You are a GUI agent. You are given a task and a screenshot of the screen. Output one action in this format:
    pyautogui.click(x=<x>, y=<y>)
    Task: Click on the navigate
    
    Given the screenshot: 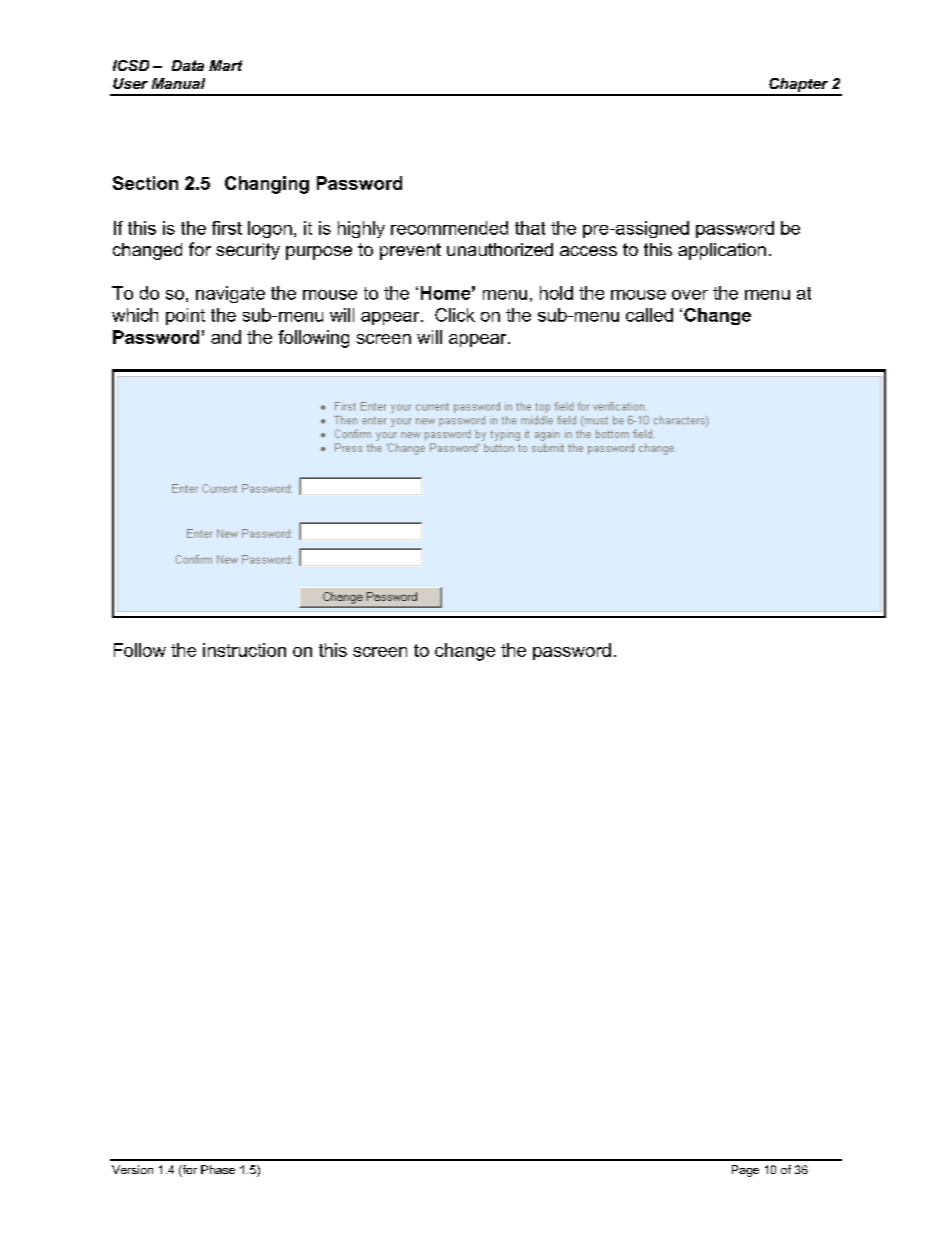 What is the action you would take?
    pyautogui.click(x=230, y=294)
